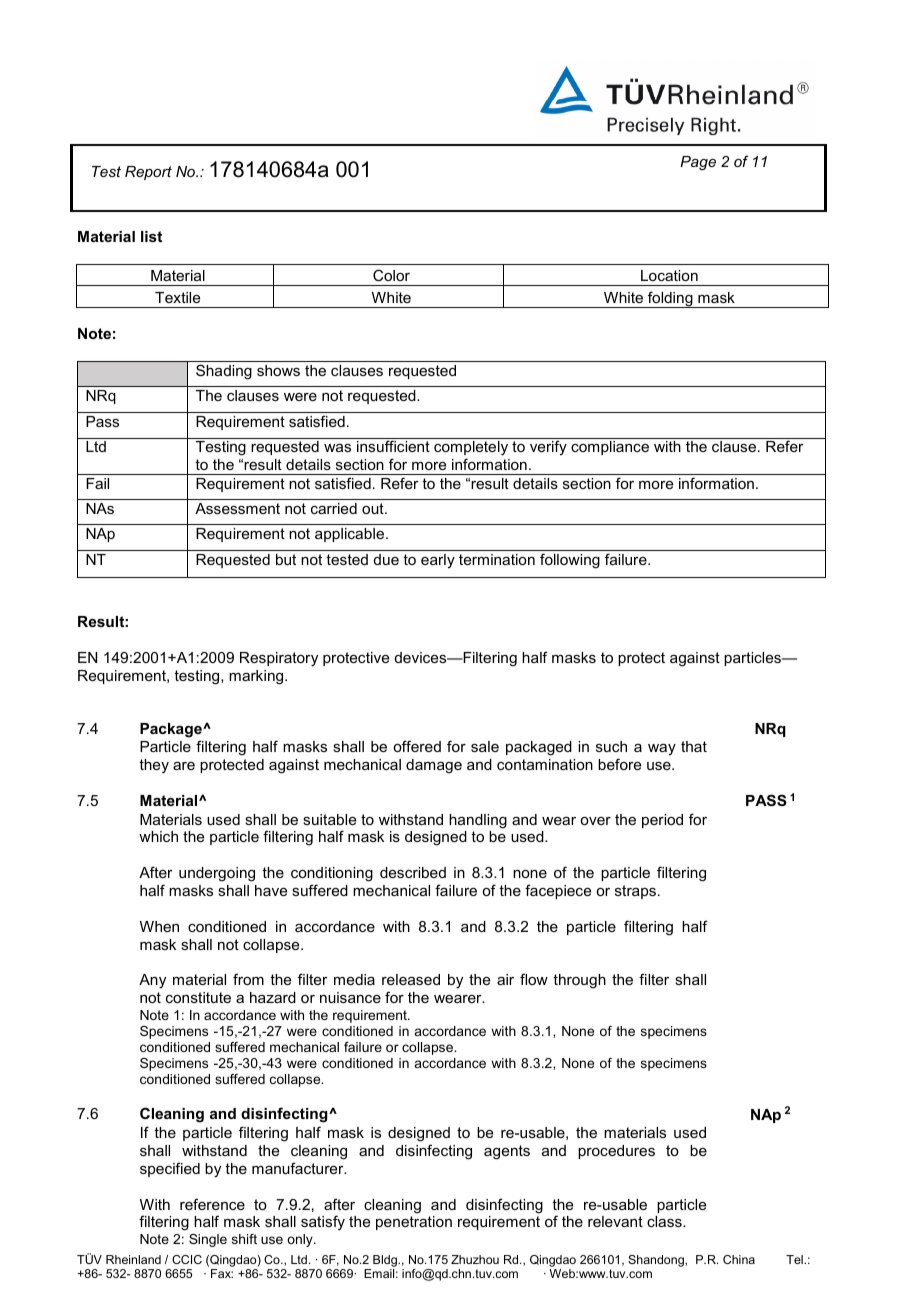  I want to click on compliance, so click(610, 448).
